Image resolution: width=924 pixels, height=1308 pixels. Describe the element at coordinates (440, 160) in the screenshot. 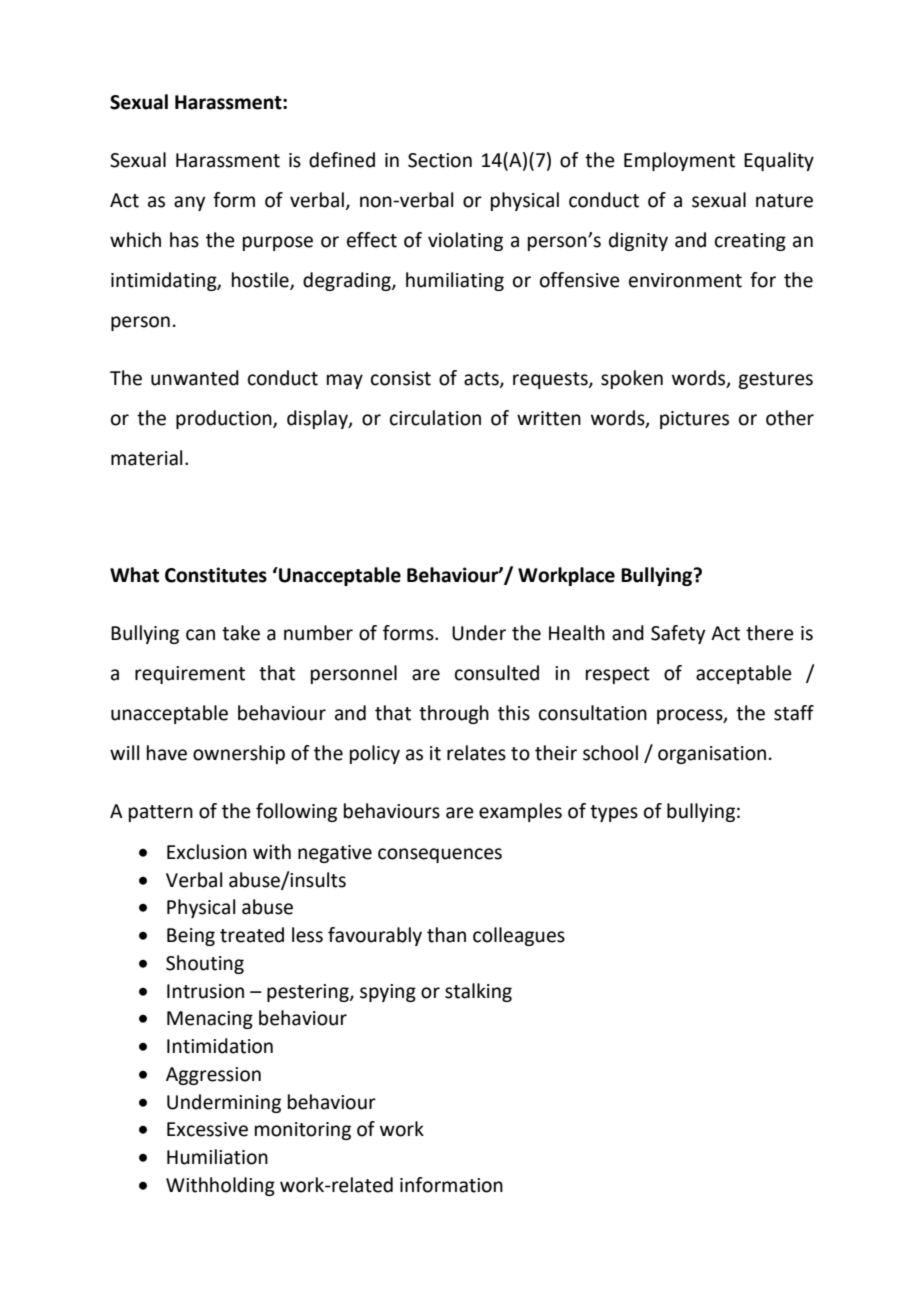

I see `Section` at that location.
